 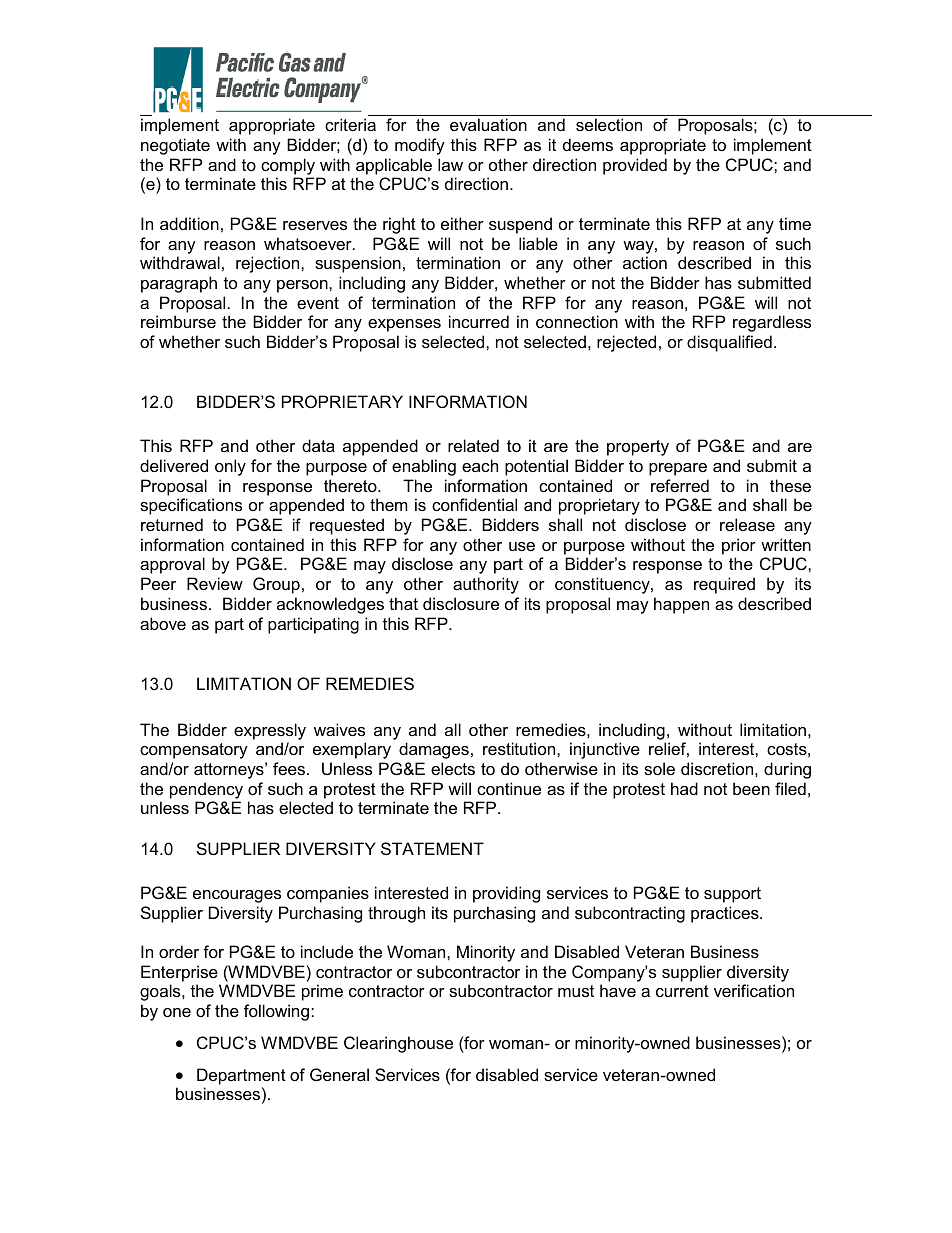 I want to click on Clearinghouse, so click(x=398, y=1044).
